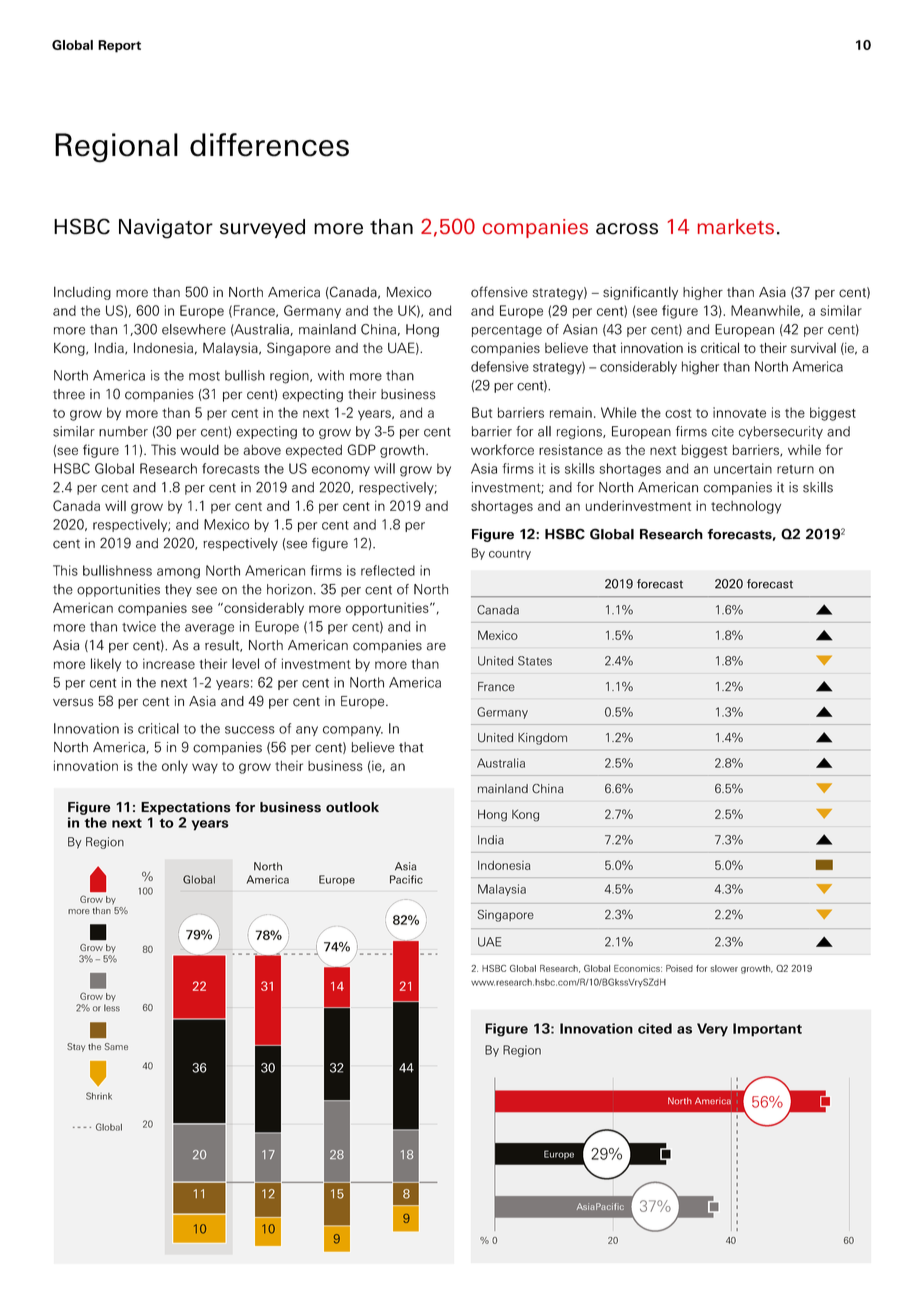  What do you see at coordinates (123, 431) in the image?
I see `number` at bounding box center [123, 431].
